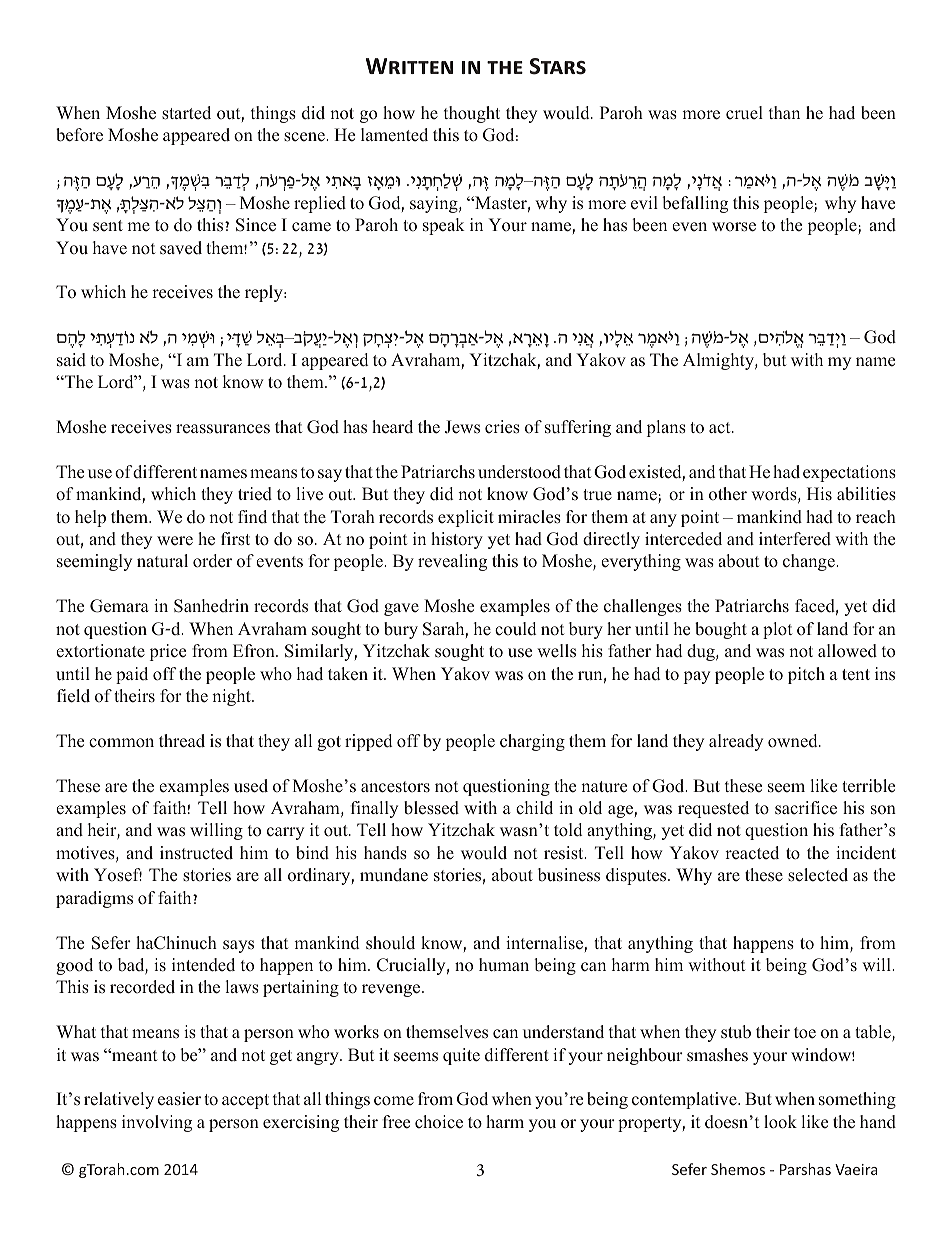 The width and height of the document is (952, 1233). I want to click on thought, so click(472, 114).
